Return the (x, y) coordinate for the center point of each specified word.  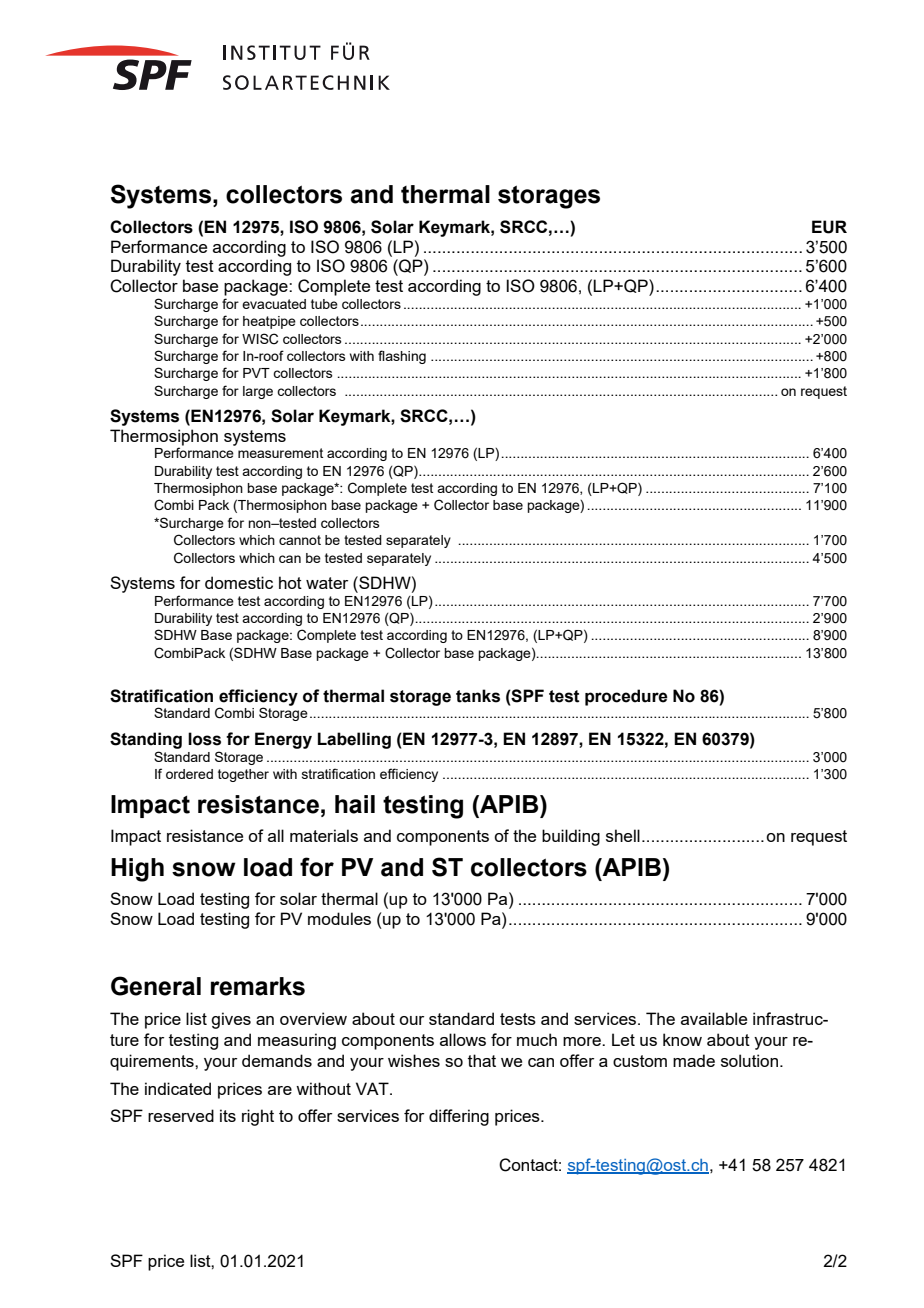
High (137, 870)
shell (623, 835)
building (571, 837)
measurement (280, 453)
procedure (626, 697)
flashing (402, 357)
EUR (829, 227)
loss (204, 739)
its (228, 1115)
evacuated (274, 304)
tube (324, 304)
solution (749, 1060)
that (482, 1060)
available (714, 1018)
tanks (478, 696)
